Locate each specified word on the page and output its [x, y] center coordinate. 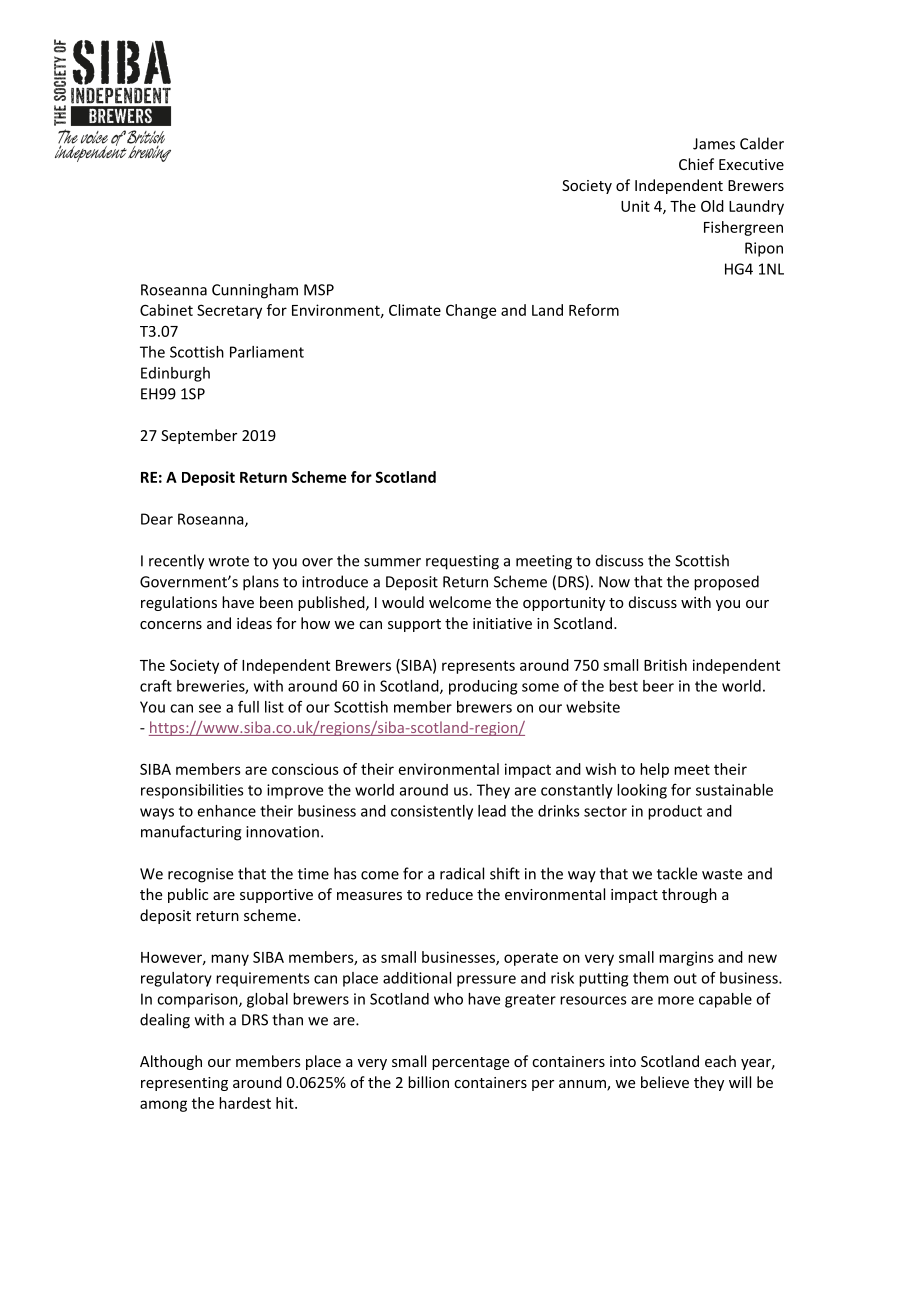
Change [471, 311]
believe [665, 1082]
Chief [696, 164]
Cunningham [255, 291]
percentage [470, 1063]
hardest [245, 1103]
